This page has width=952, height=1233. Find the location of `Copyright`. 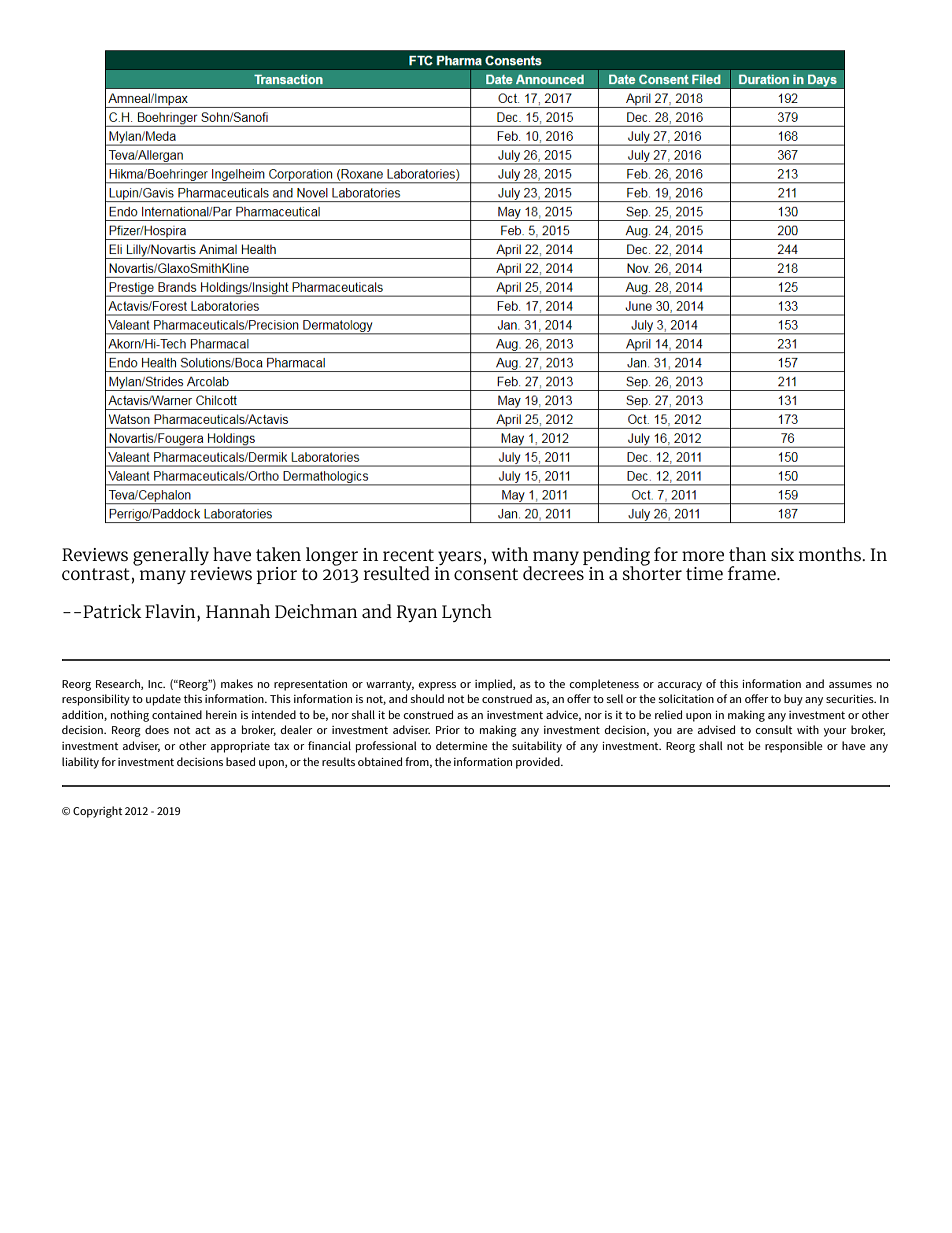

Copyright is located at coordinates (97, 812).
